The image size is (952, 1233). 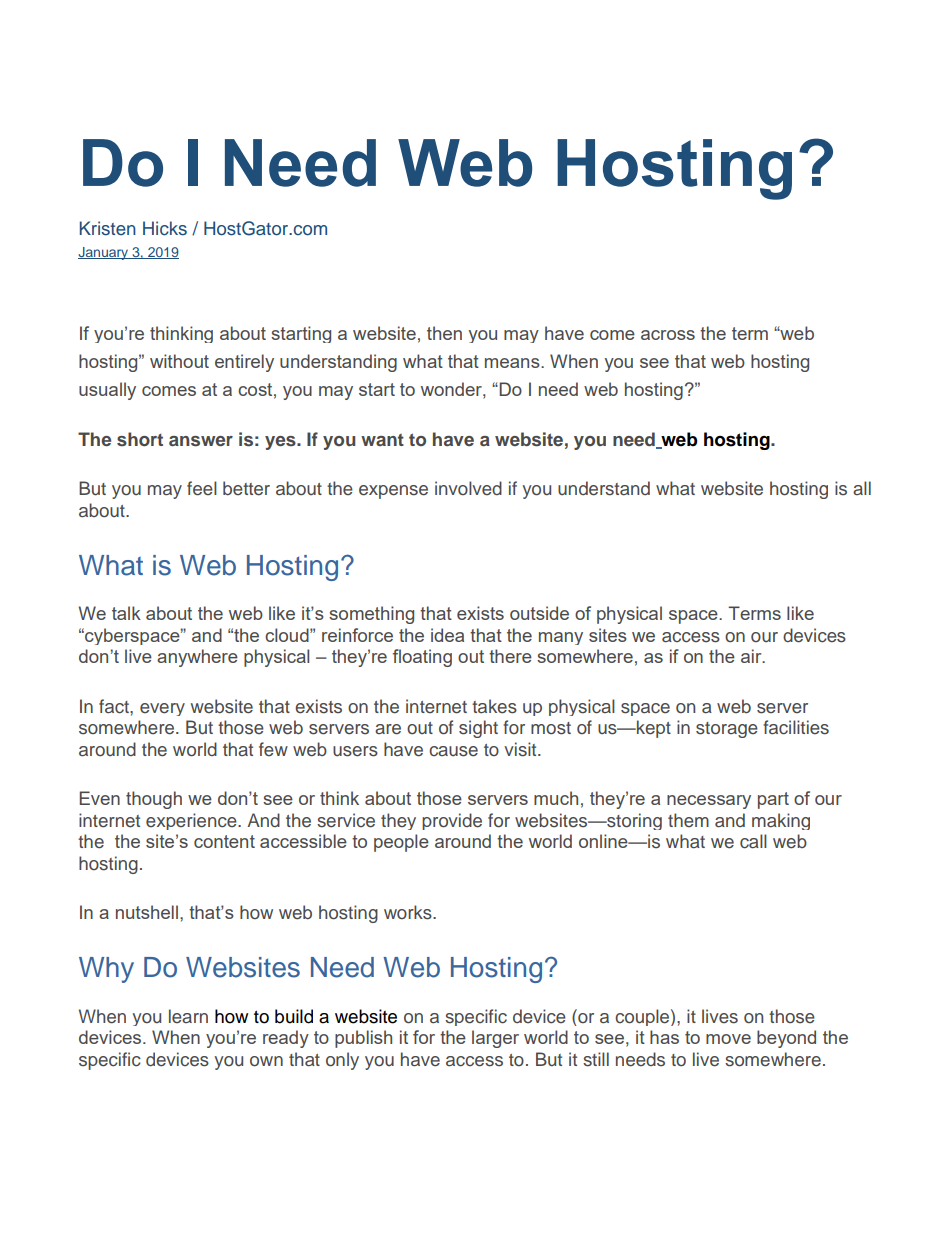 I want to click on necessary, so click(x=709, y=802).
